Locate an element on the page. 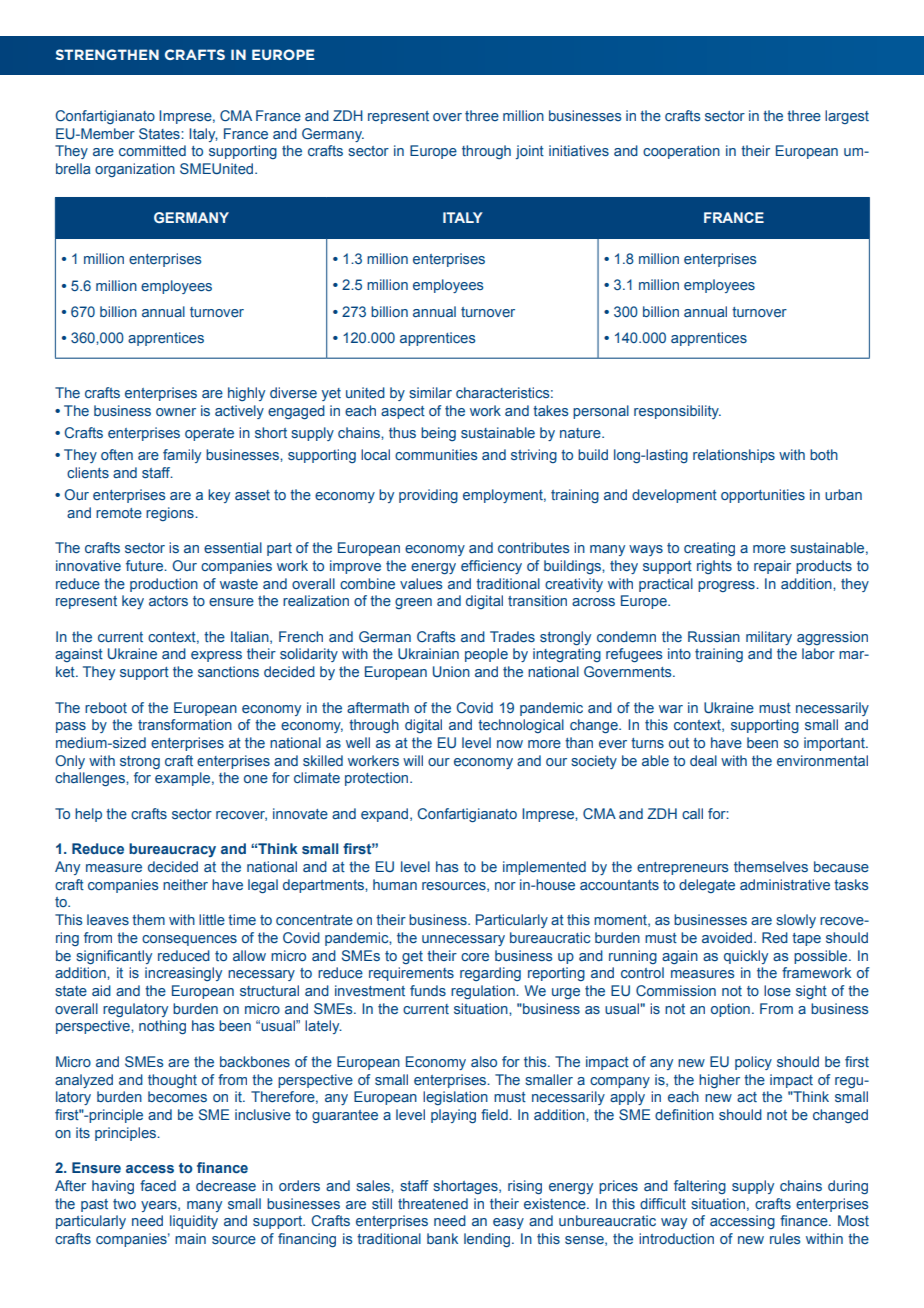 The image size is (924, 1308). joint is located at coordinates (530, 152).
